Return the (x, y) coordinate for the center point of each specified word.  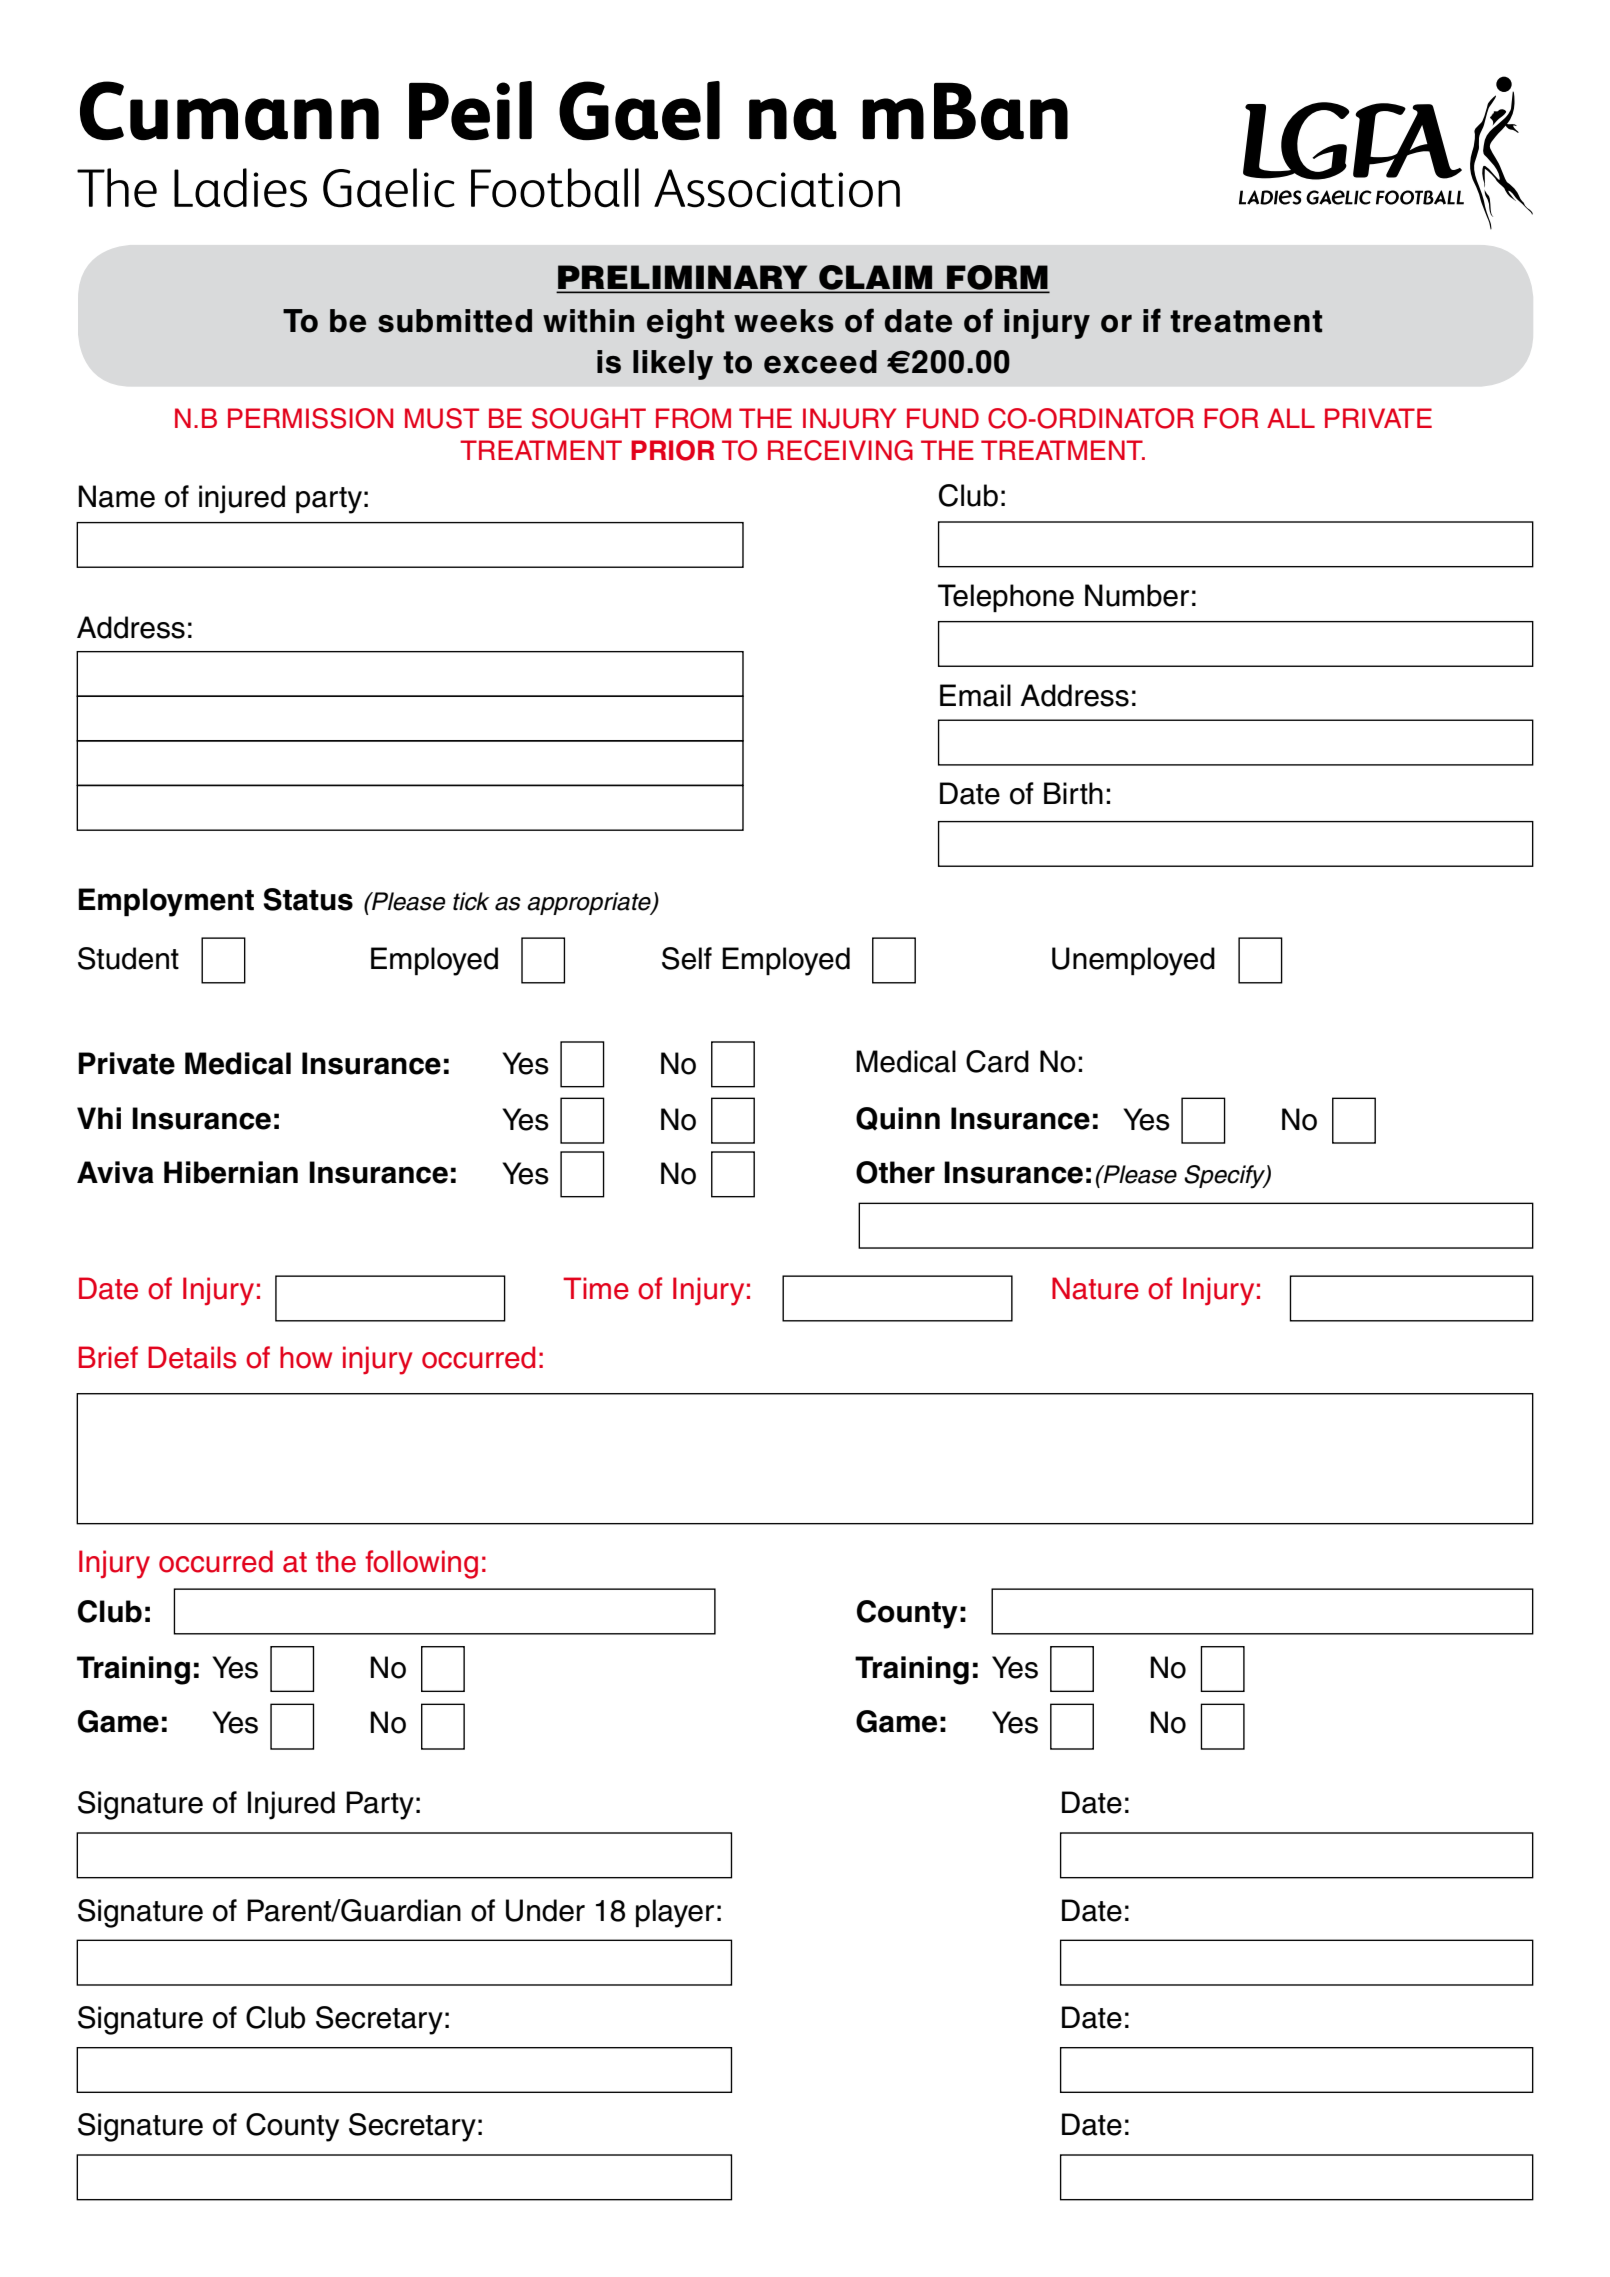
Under (545, 1910)
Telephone (1006, 598)
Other (895, 1172)
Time (596, 1288)
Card (997, 1061)
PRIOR (672, 450)
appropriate (590, 903)
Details (192, 1357)
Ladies (240, 188)
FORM (997, 278)
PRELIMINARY (683, 278)
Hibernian (231, 1172)
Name (117, 496)
